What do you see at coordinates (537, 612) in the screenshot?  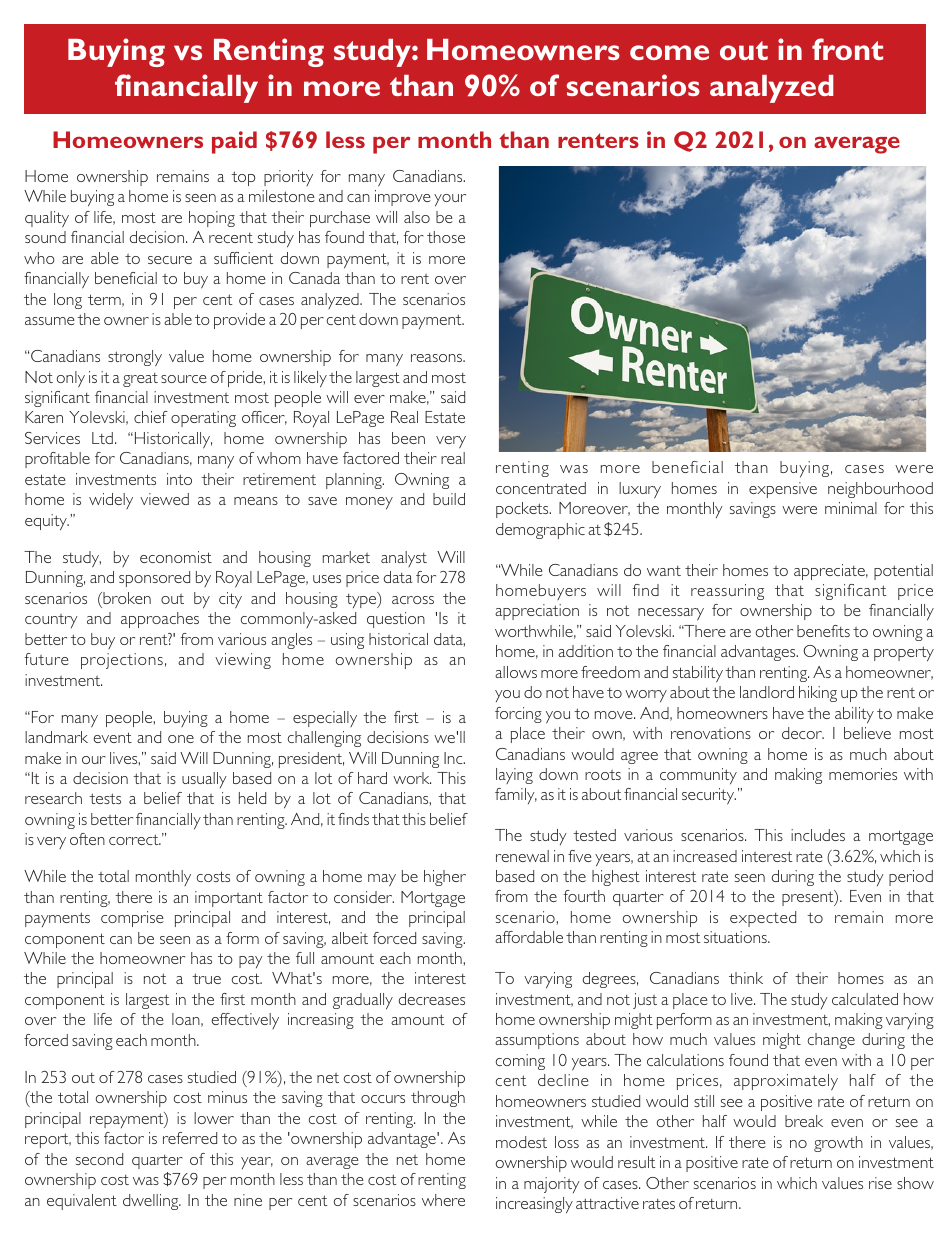 I see `appreciation` at bounding box center [537, 612].
